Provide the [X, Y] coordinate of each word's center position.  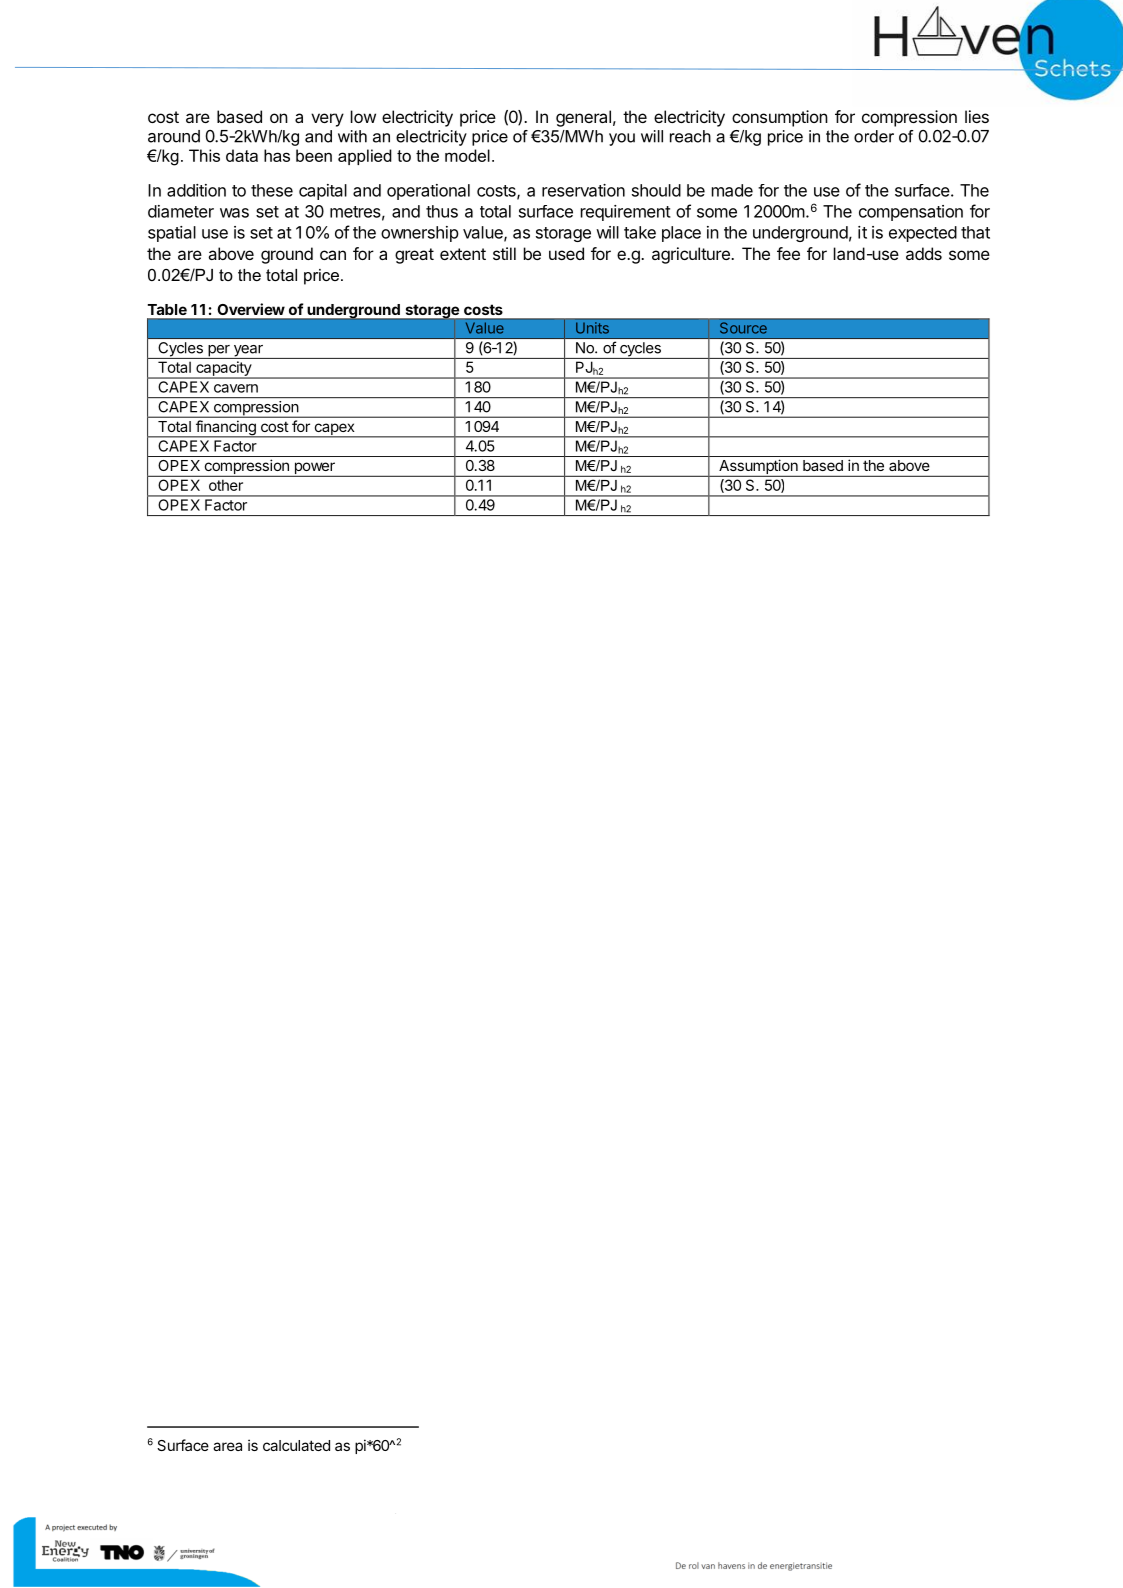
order [874, 136]
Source [743, 328]
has [277, 155]
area [227, 1446]
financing [225, 429]
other [226, 485]
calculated [296, 1445]
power [314, 469]
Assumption [758, 468]
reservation [583, 190]
